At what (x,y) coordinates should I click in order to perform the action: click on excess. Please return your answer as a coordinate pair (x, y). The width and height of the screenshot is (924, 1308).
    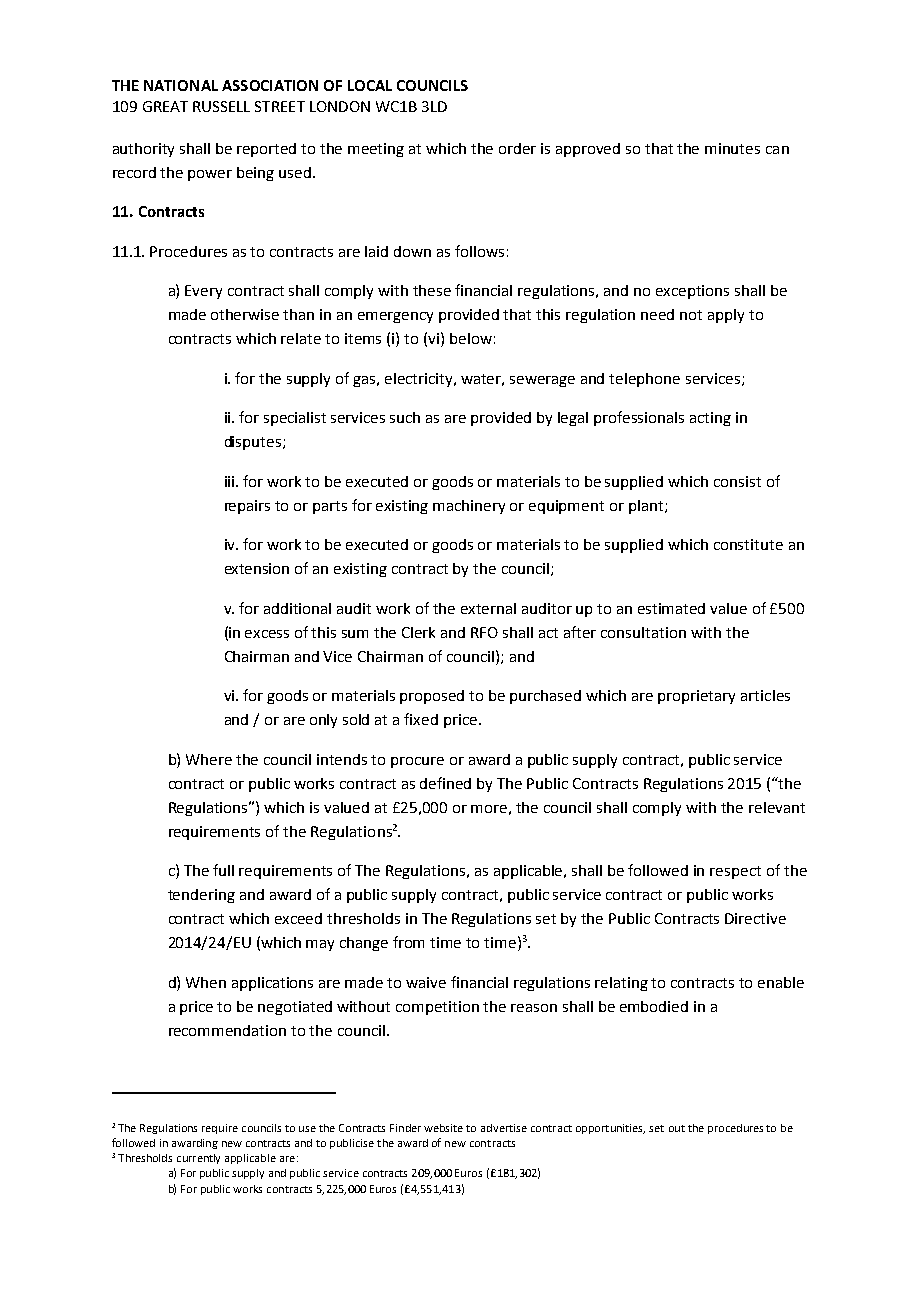
    Looking at the image, I should click on (267, 634).
